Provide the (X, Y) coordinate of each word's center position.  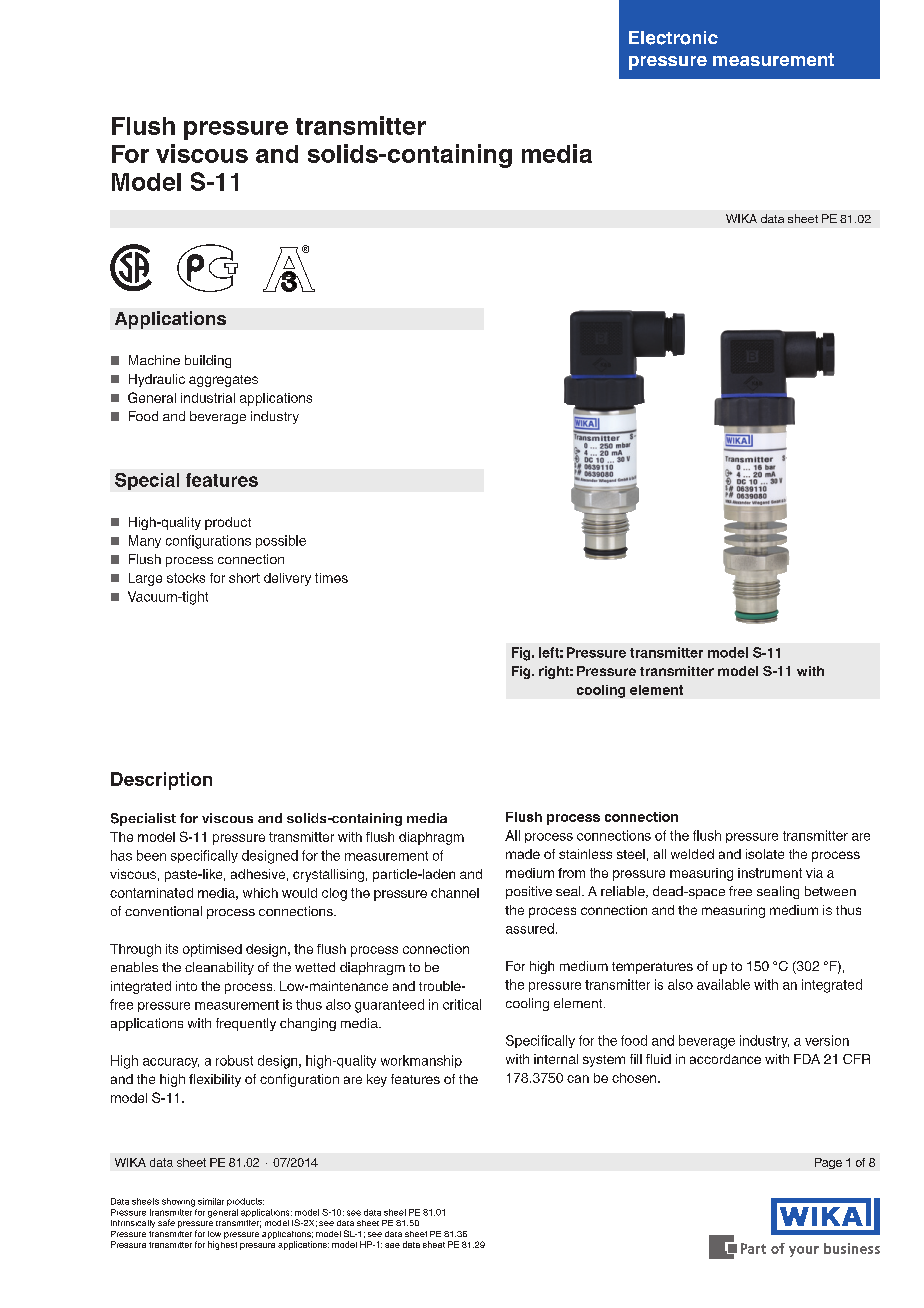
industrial (208, 398)
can (578, 1079)
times (331, 578)
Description (161, 781)
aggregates (223, 381)
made (523, 854)
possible (281, 541)
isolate (765, 854)
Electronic (673, 38)
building (208, 361)
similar (211, 1201)
